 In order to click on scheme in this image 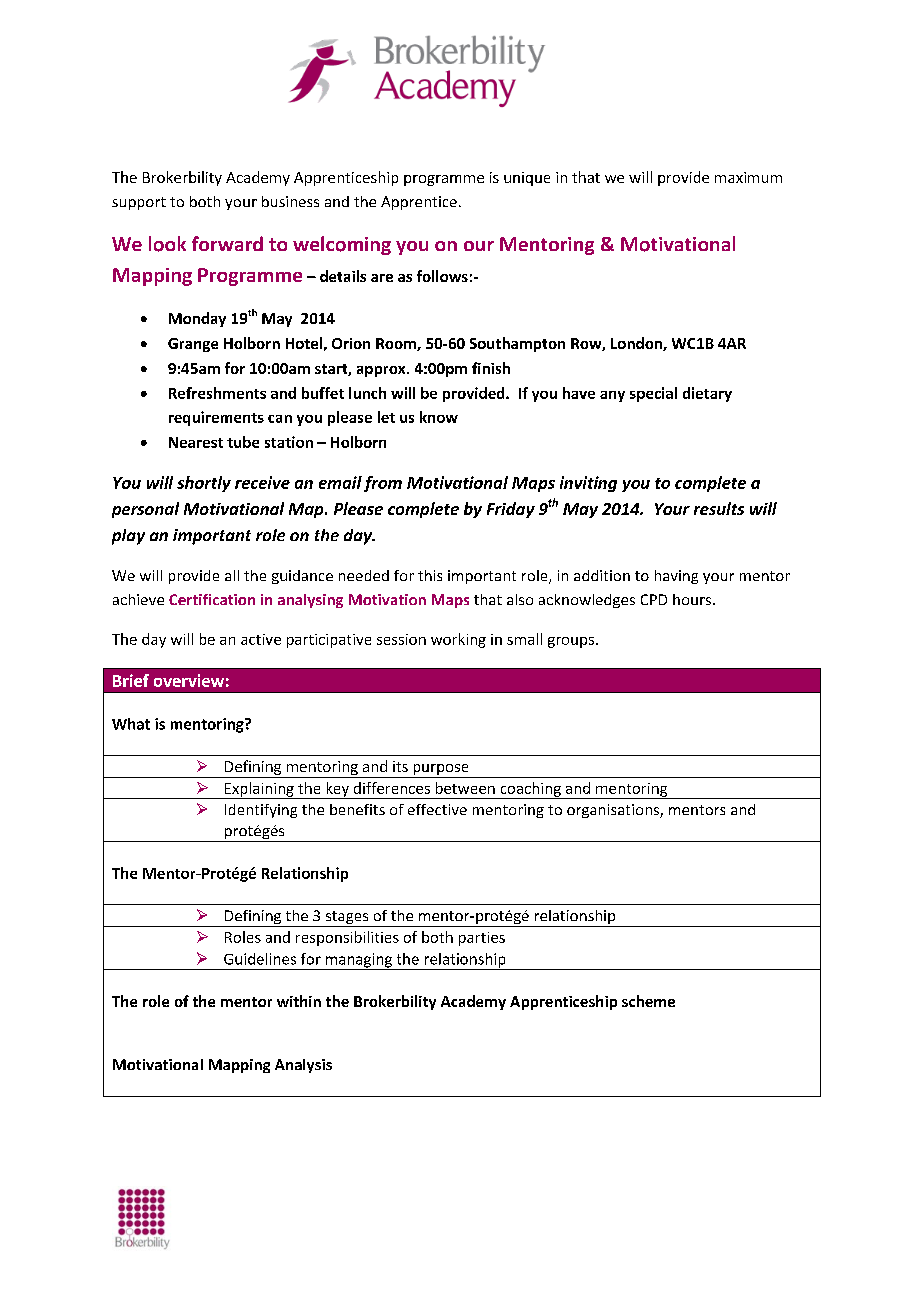, I will do `click(648, 1001)`.
